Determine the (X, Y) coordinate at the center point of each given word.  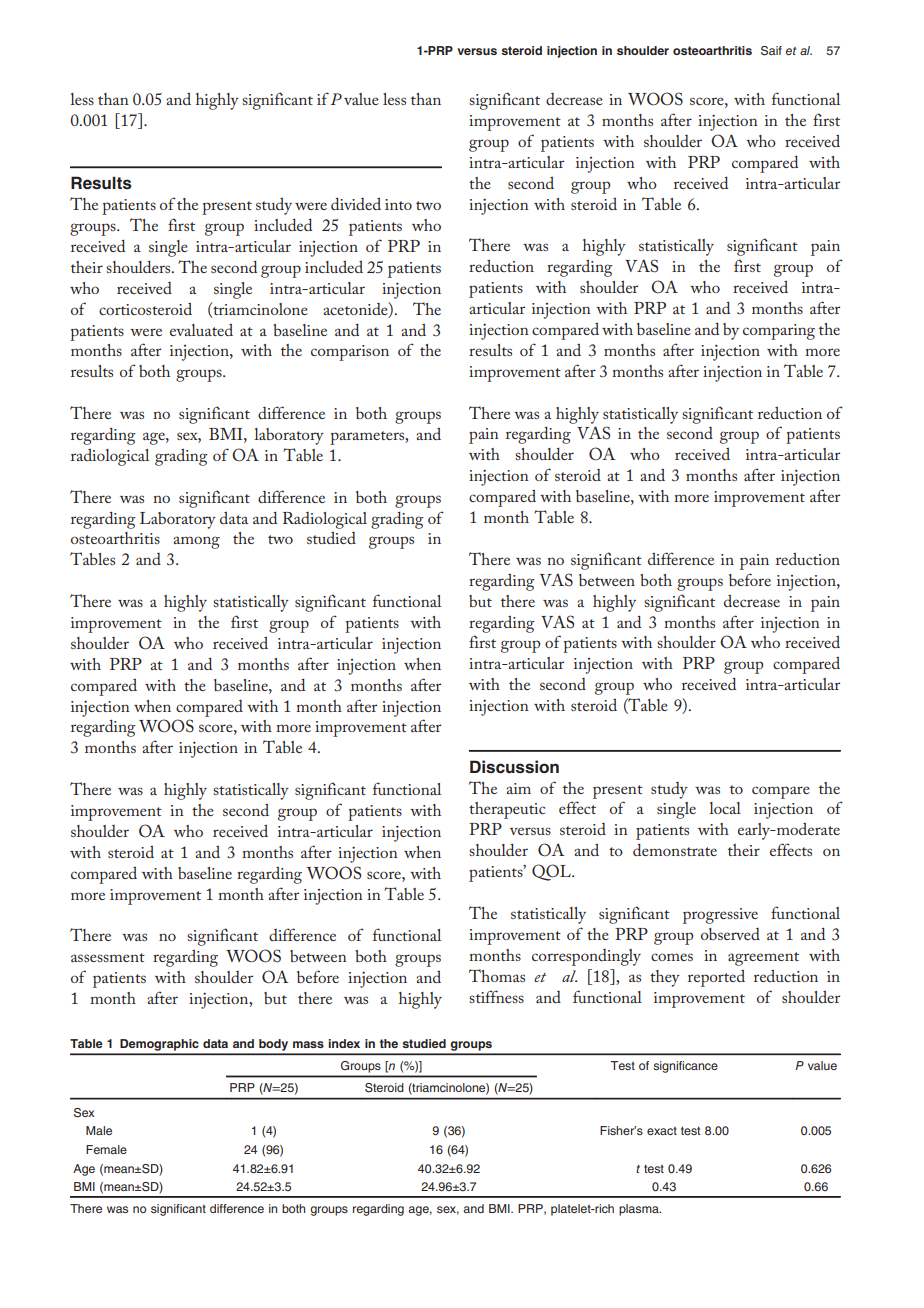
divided (356, 203)
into (398, 204)
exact (662, 1131)
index (344, 1043)
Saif (771, 51)
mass (308, 1044)
